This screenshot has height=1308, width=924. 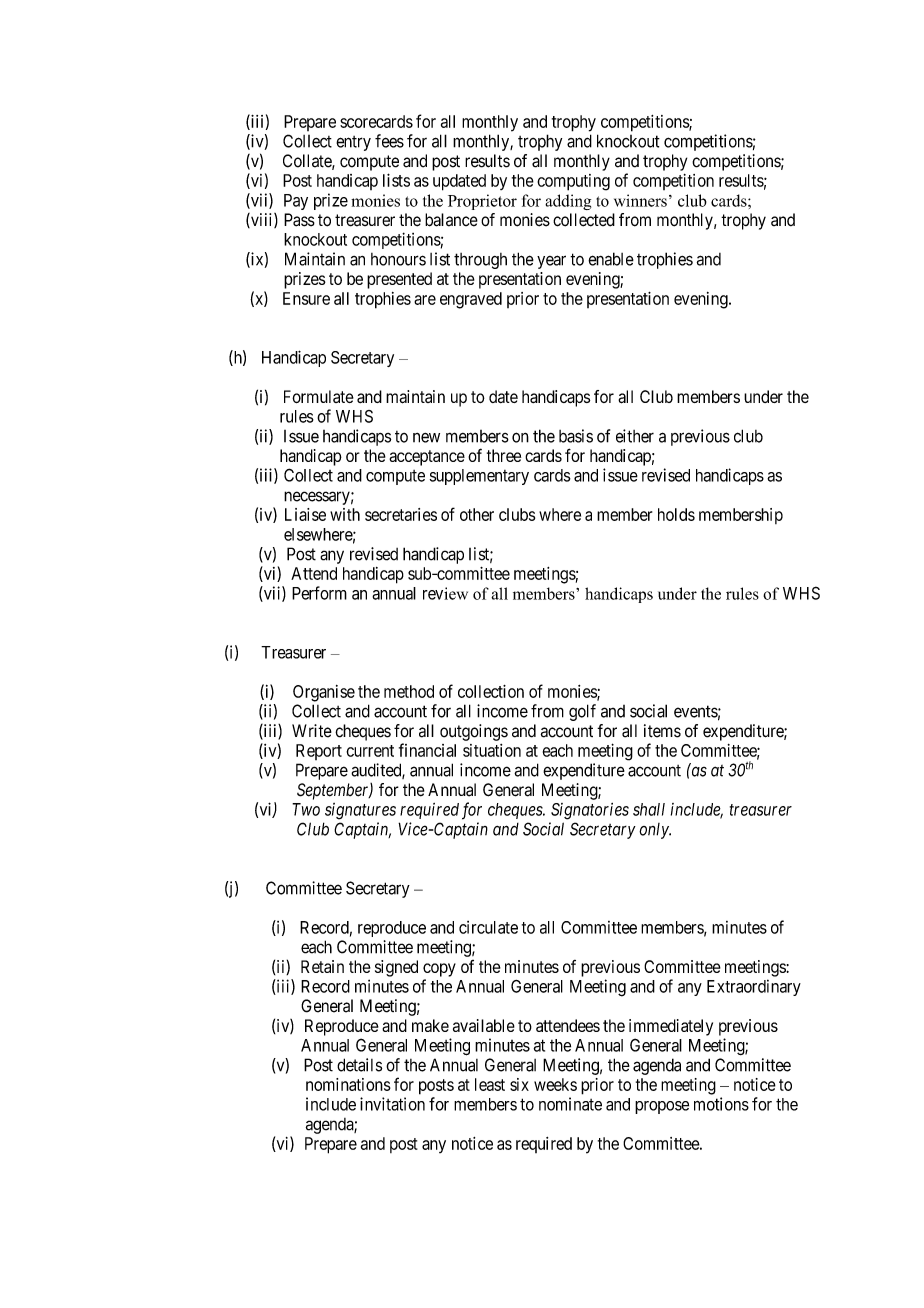 What do you see at coordinates (319, 396) in the screenshot?
I see `Formulate` at bounding box center [319, 396].
